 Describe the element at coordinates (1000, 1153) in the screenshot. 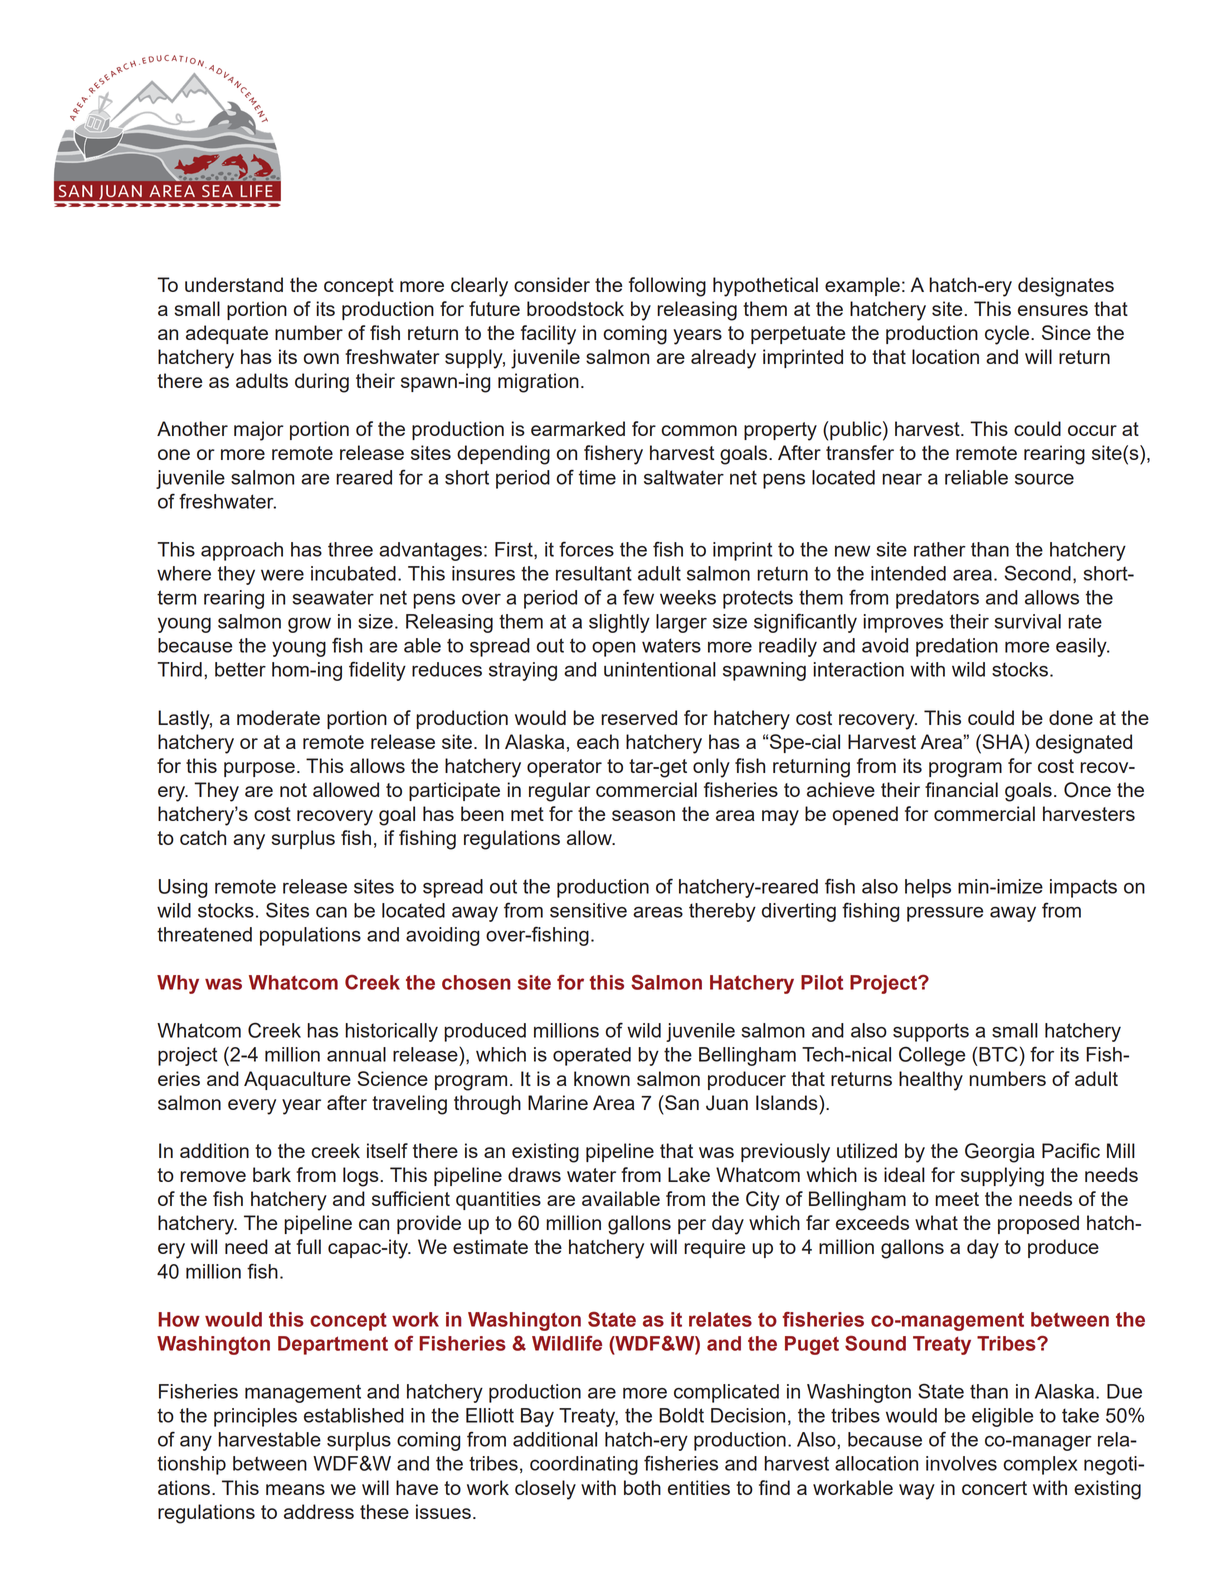

I see `Georgia` at that location.
